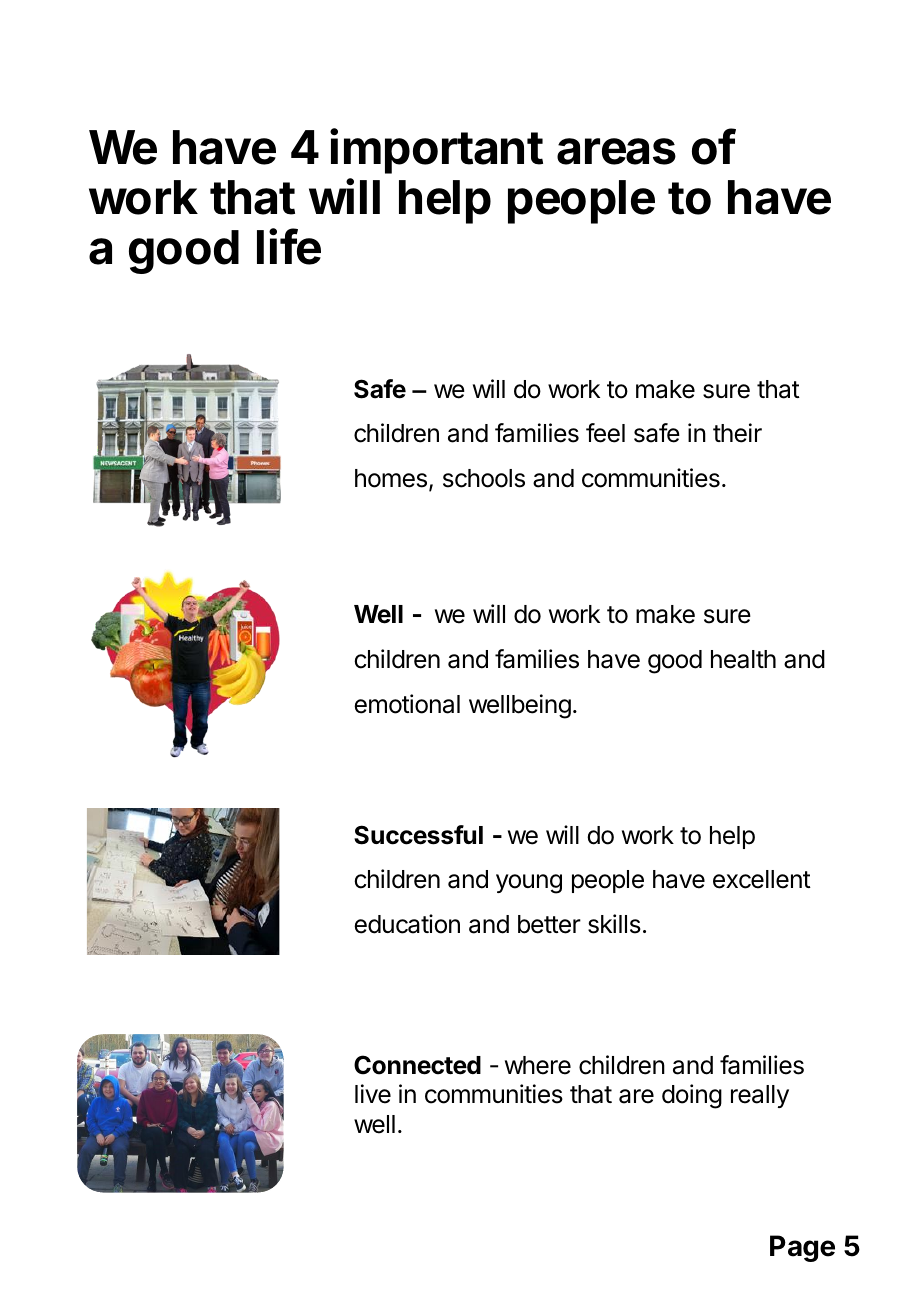 Image resolution: width=924 pixels, height=1307 pixels. Describe the element at coordinates (760, 1096) in the screenshot. I see `really` at that location.
